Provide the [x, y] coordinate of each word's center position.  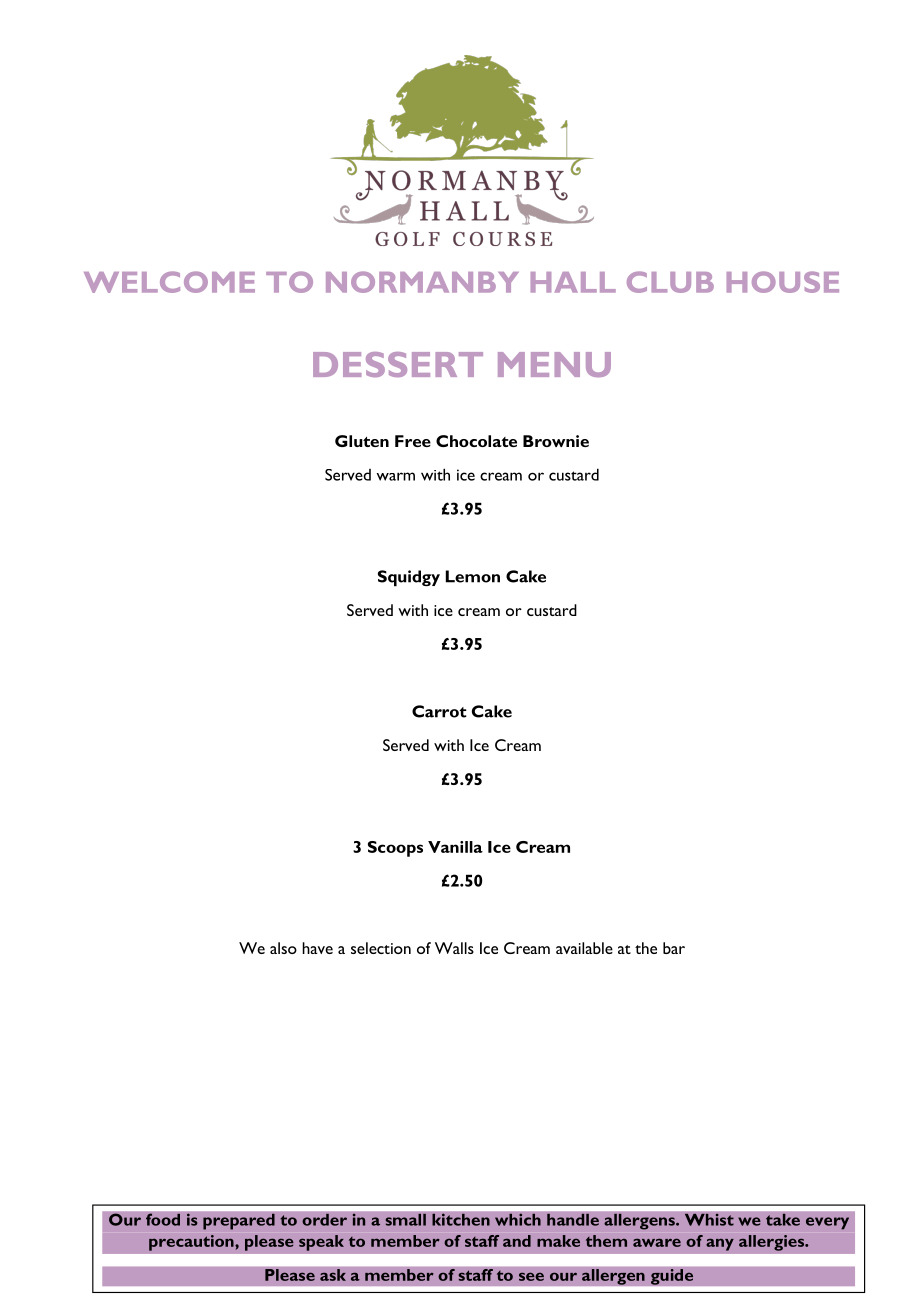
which [518, 1219]
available [584, 948]
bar [674, 948]
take [783, 1219]
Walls [454, 948]
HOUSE [783, 282]
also [283, 948]
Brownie [556, 441]
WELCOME [169, 282]
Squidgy [409, 578]
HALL [573, 282]
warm [395, 476]
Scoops [395, 849]
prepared [239, 1221]
